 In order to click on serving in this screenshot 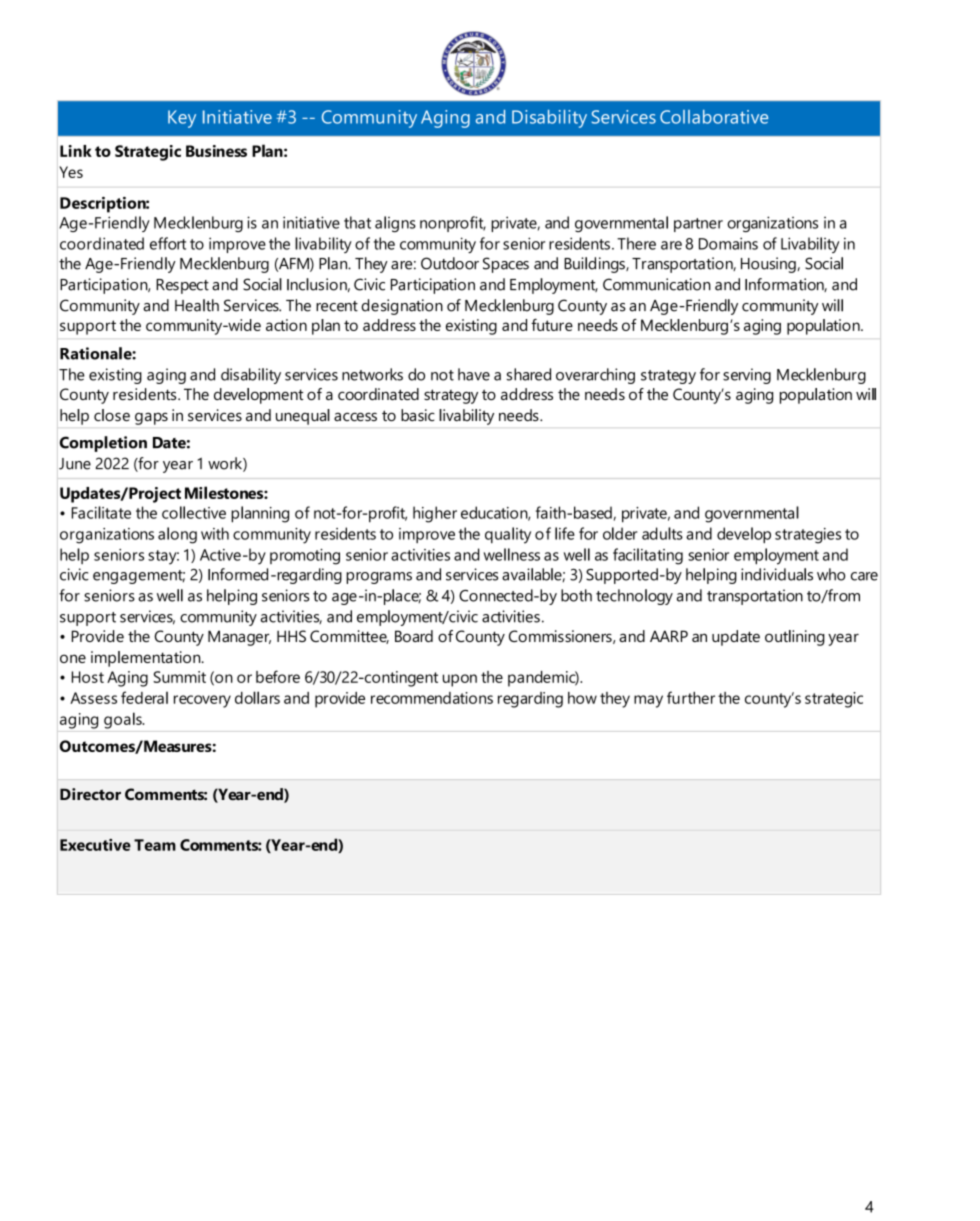, I will do `click(747, 376)`.
